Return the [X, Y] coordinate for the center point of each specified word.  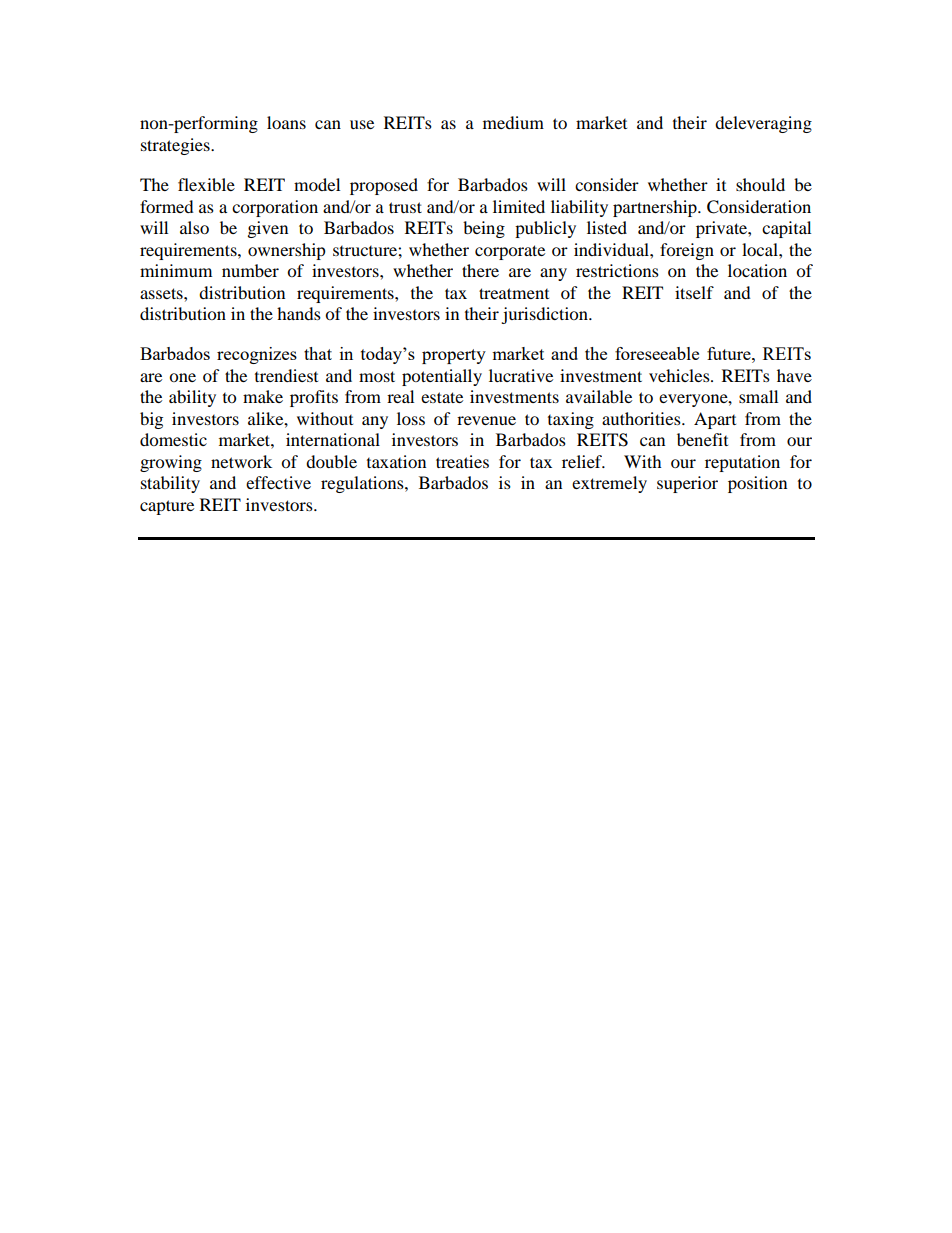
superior [687, 484]
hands [299, 313]
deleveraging [763, 124]
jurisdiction [545, 315]
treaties [462, 461]
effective [278, 482]
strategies [176, 146]
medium [513, 122]
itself [694, 292]
